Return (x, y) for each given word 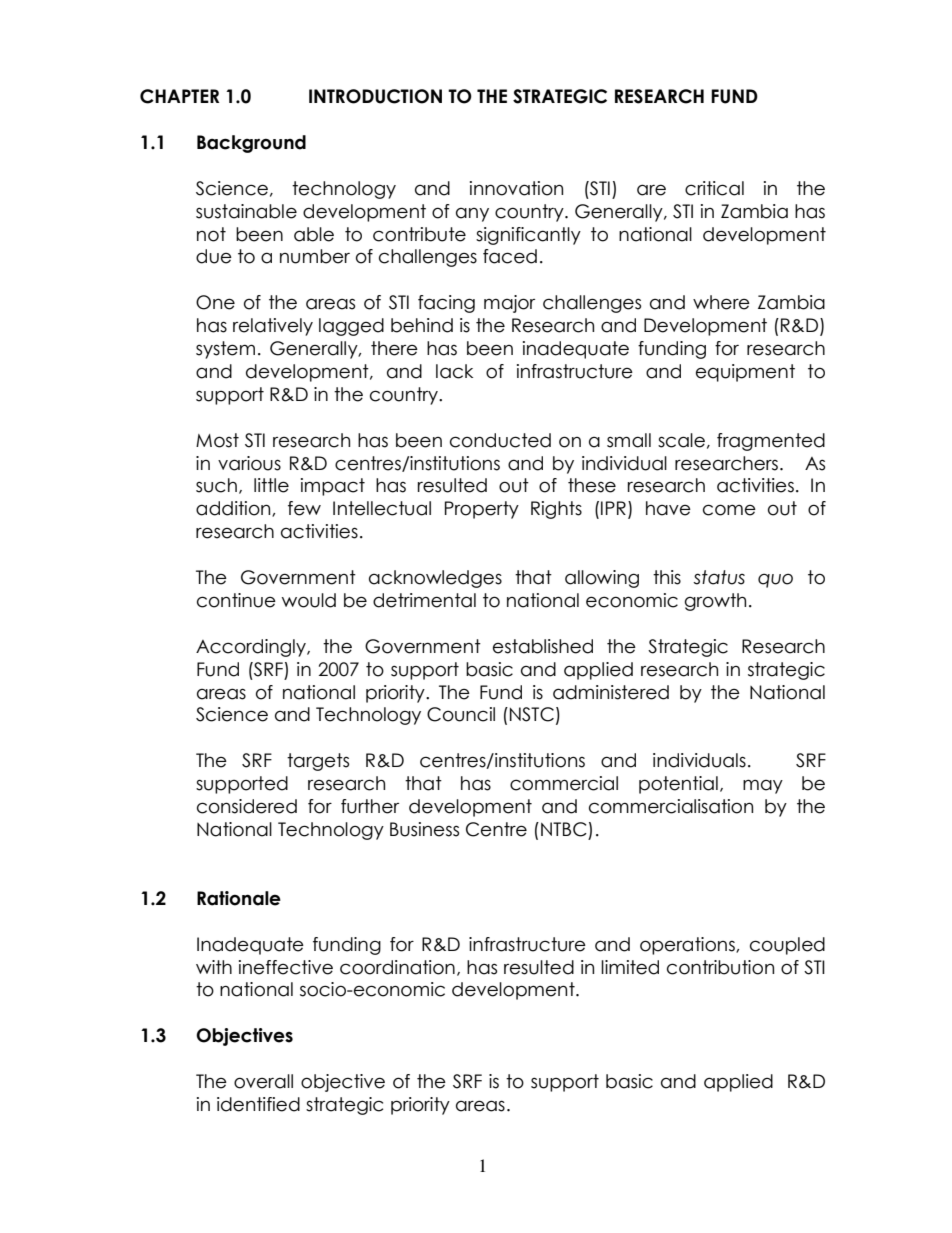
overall (263, 1081)
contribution (720, 967)
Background (251, 144)
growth (715, 602)
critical (714, 188)
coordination (397, 967)
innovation (516, 188)
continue (236, 600)
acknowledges (435, 579)
